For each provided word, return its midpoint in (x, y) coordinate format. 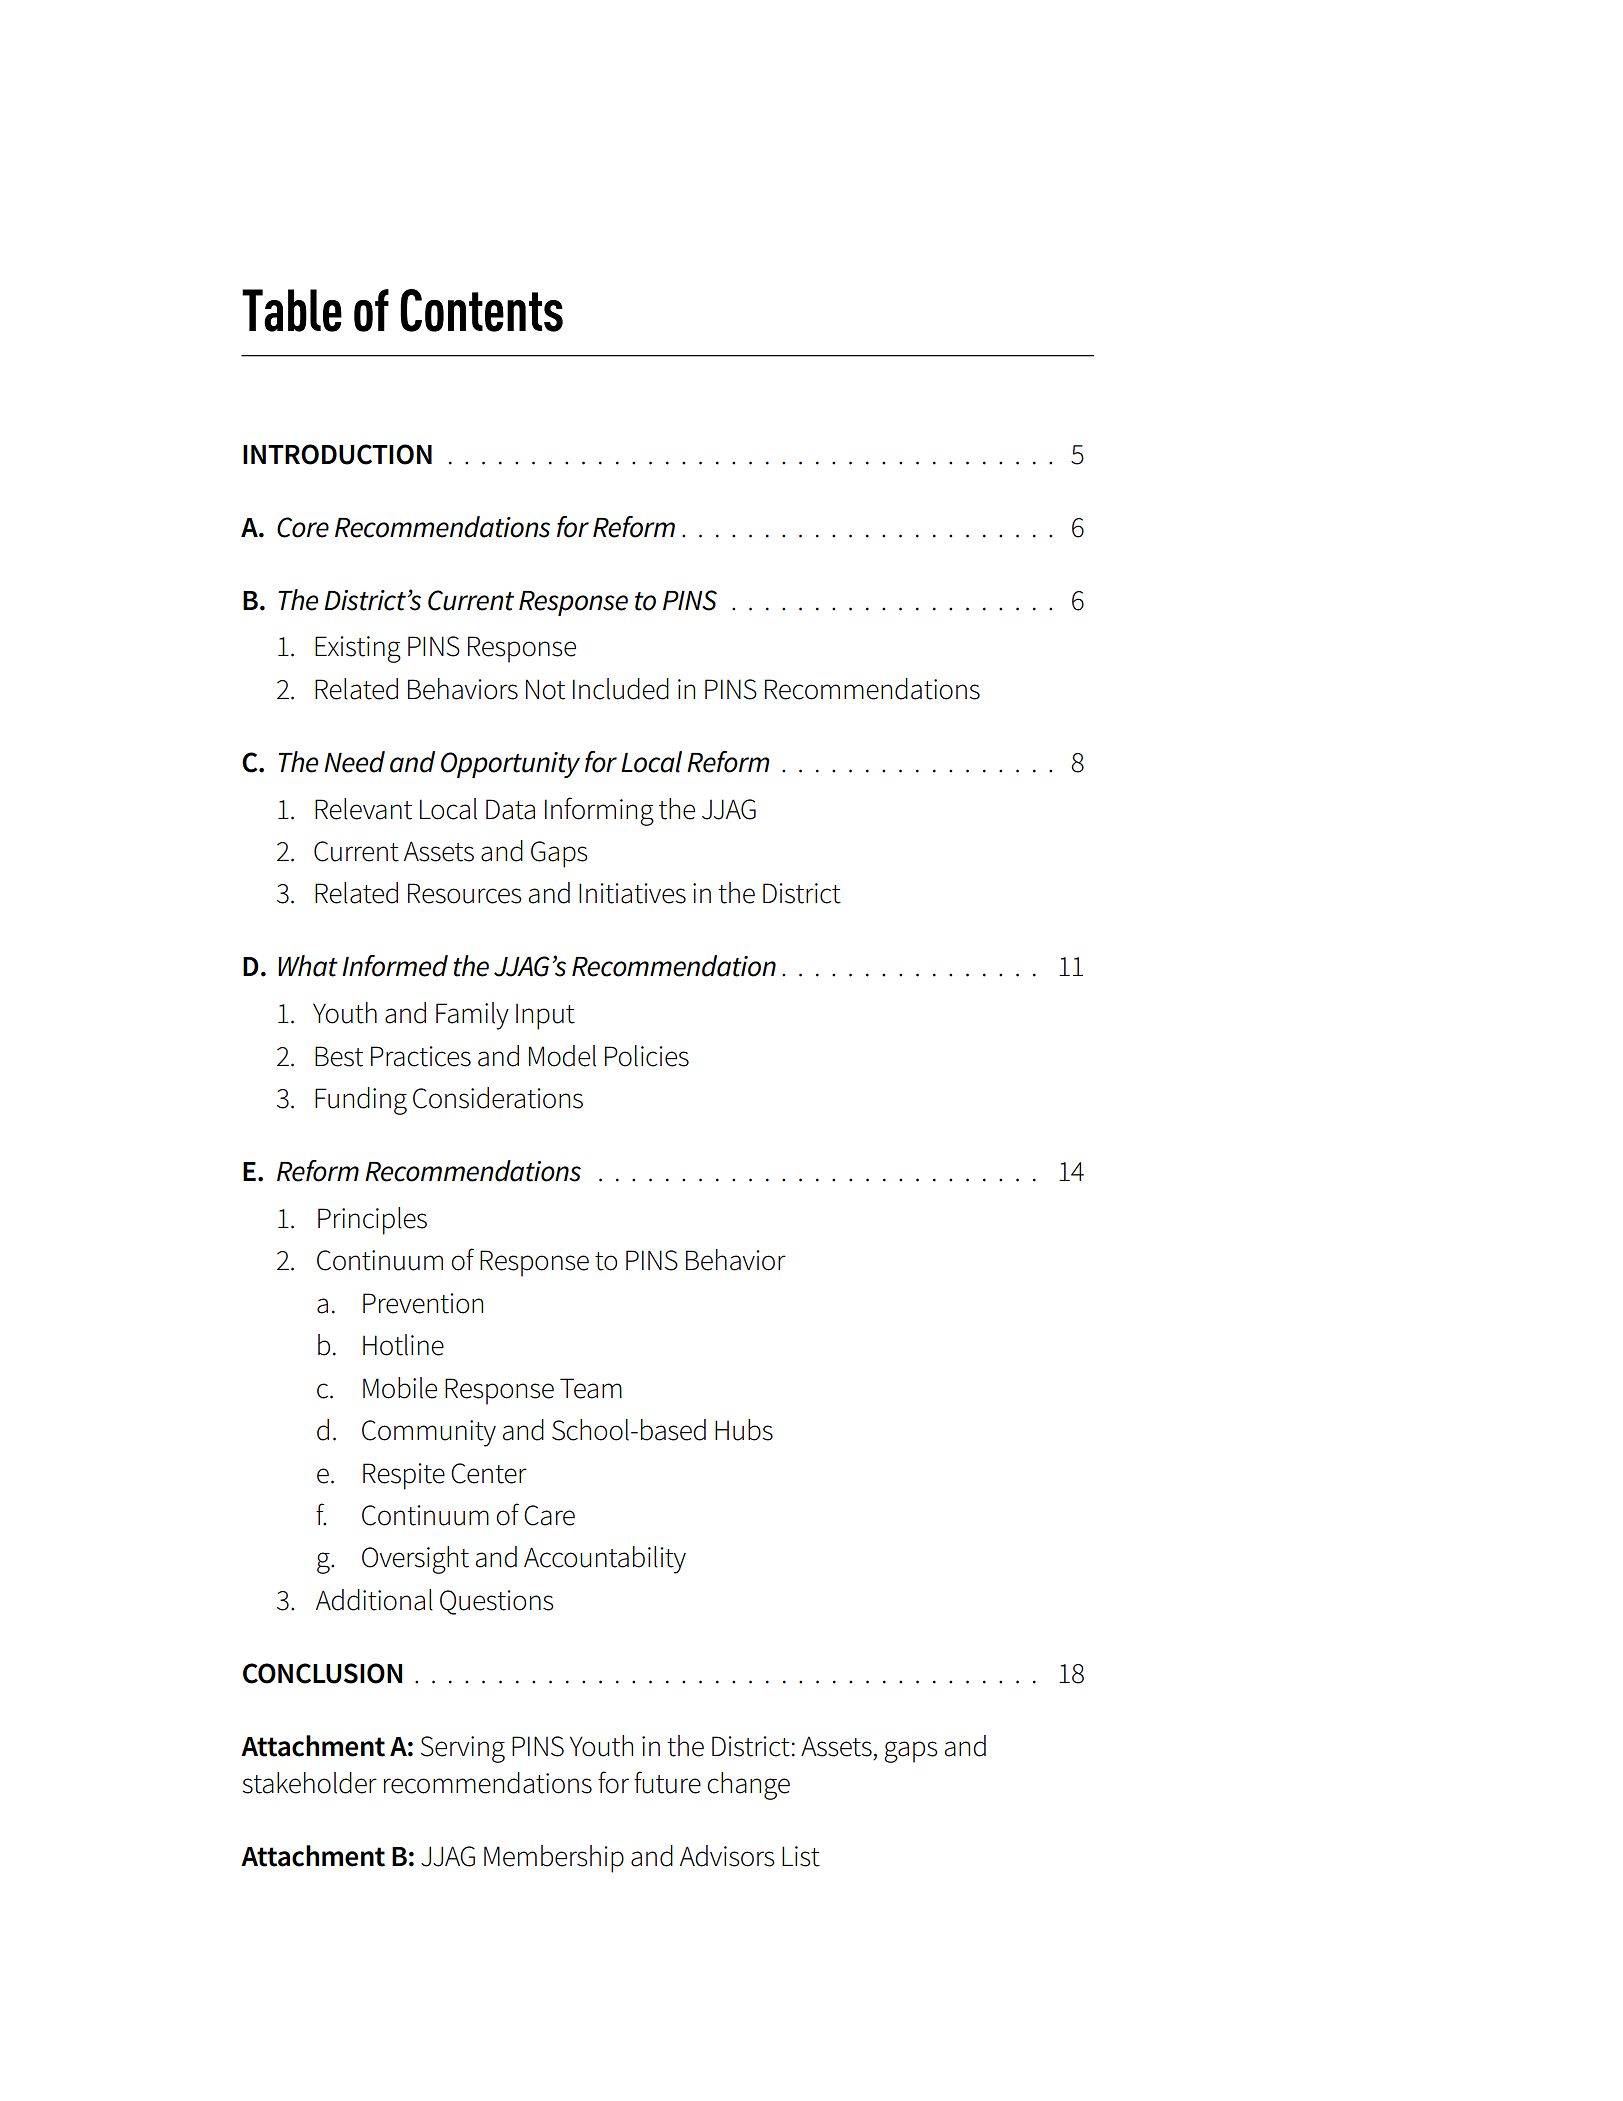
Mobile (400, 1388)
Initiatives (632, 893)
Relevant (363, 809)
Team (591, 1388)
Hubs (744, 1430)
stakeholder (309, 1783)
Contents (481, 310)
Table (292, 310)
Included (621, 689)
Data (510, 809)
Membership (554, 1859)
